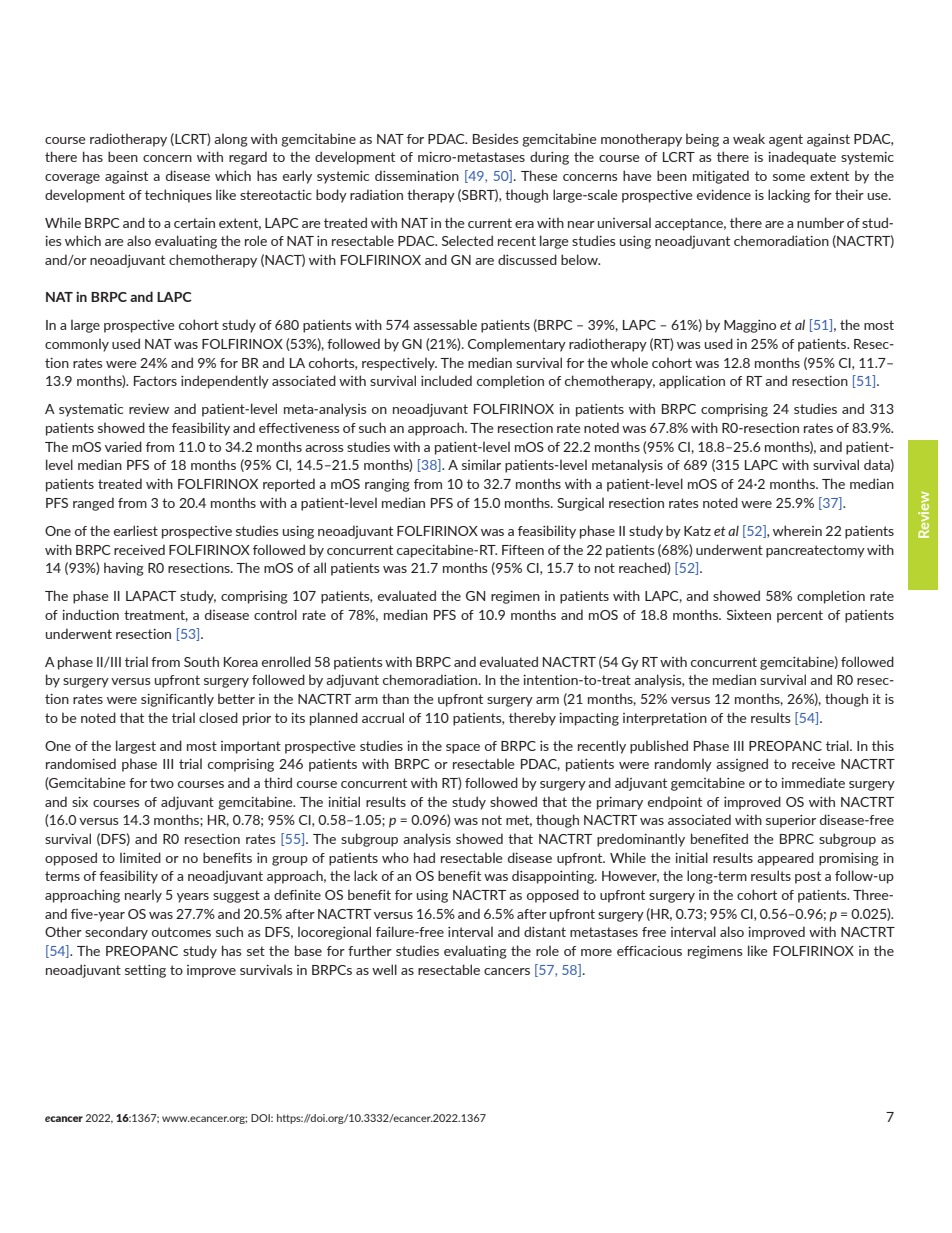 The image size is (952, 1233). Describe the element at coordinates (802, 158) in the document. I see `inadequate` at that location.
